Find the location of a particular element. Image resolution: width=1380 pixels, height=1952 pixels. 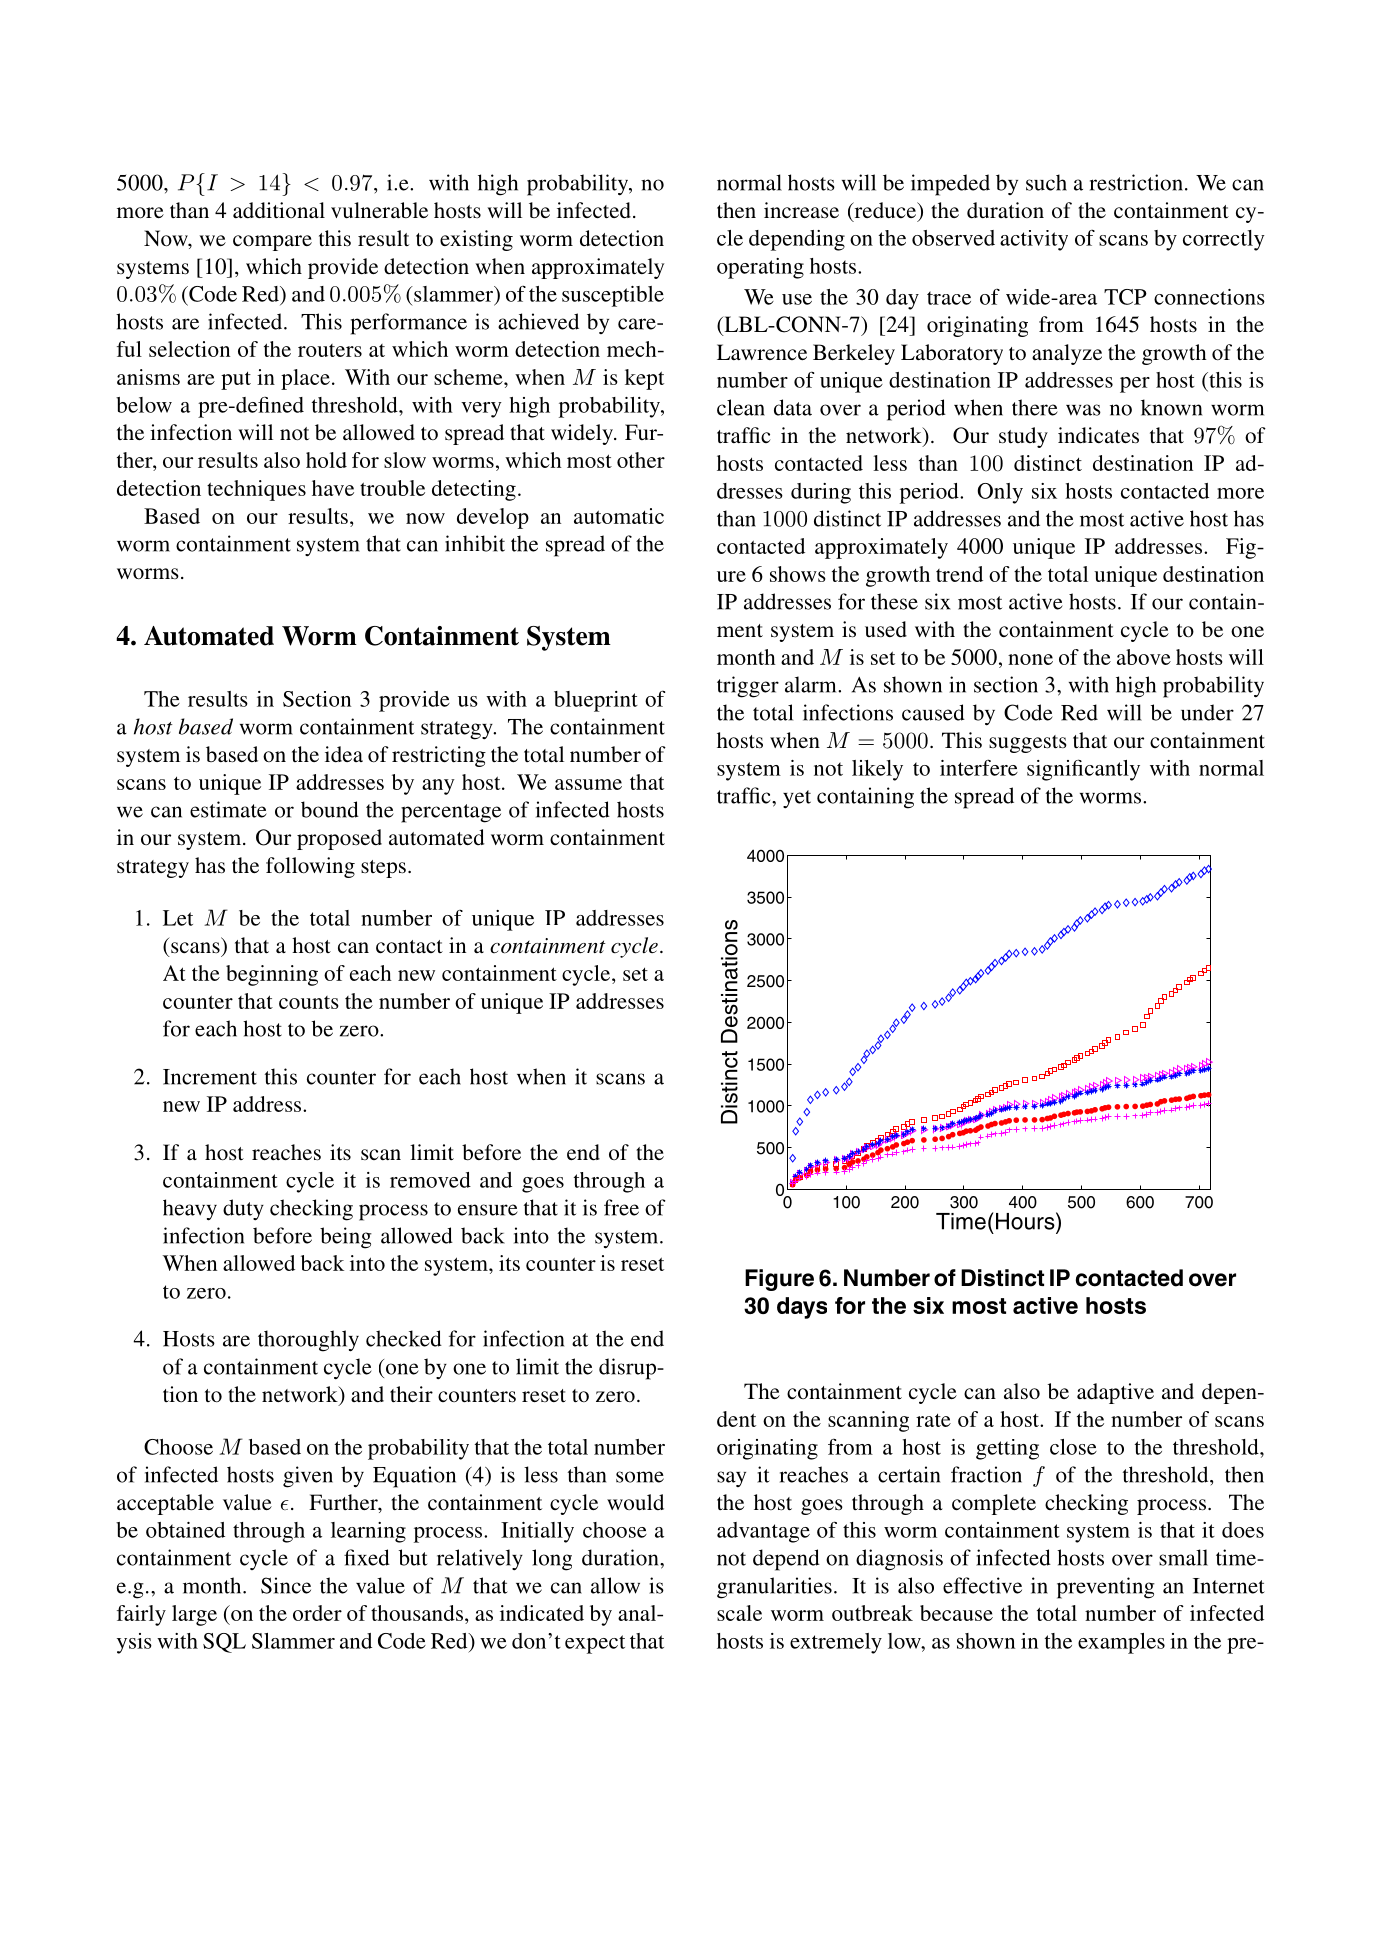

Since is located at coordinates (286, 1585).
